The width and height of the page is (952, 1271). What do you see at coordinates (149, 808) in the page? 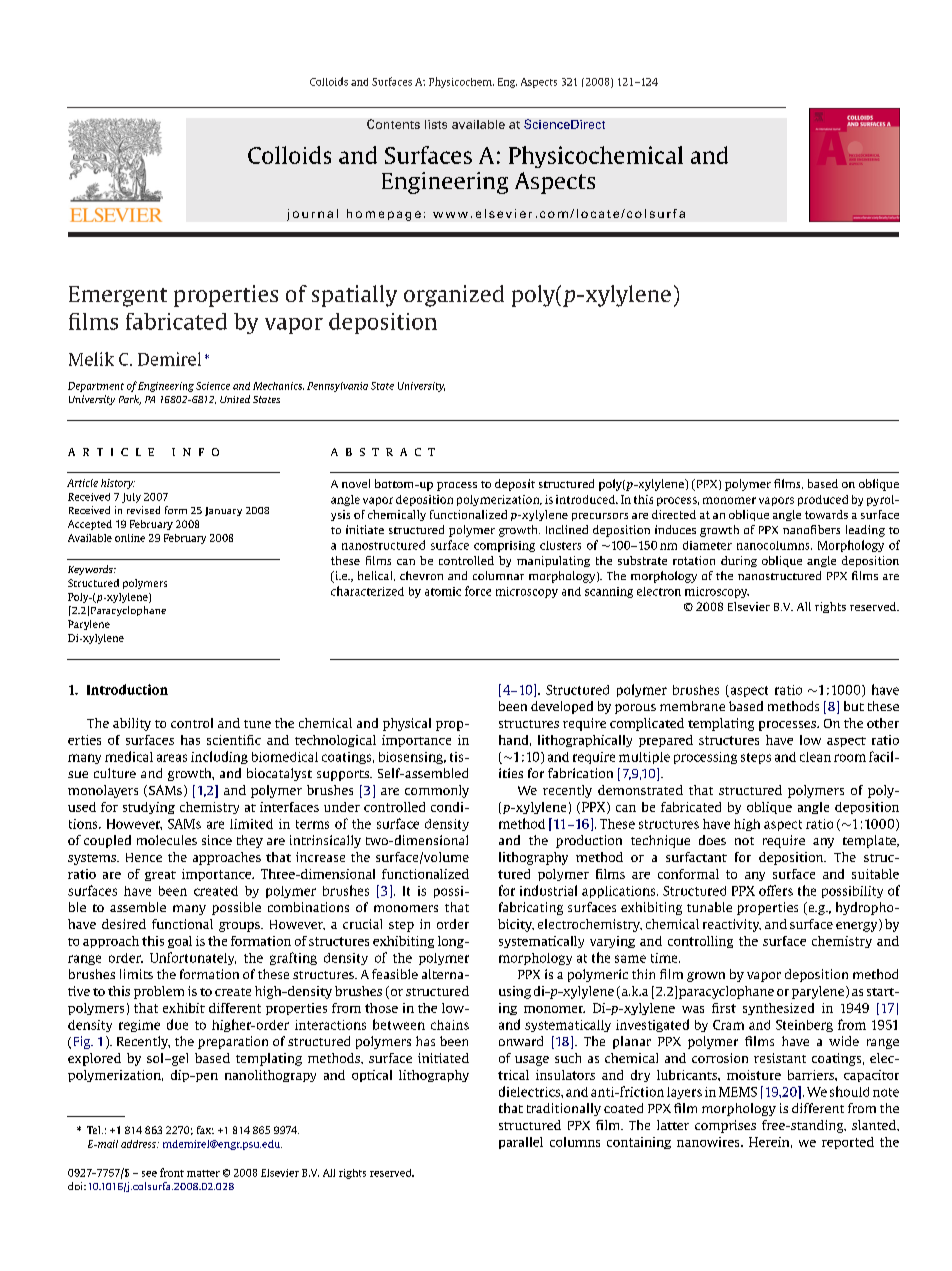
I see `studying` at bounding box center [149, 808].
